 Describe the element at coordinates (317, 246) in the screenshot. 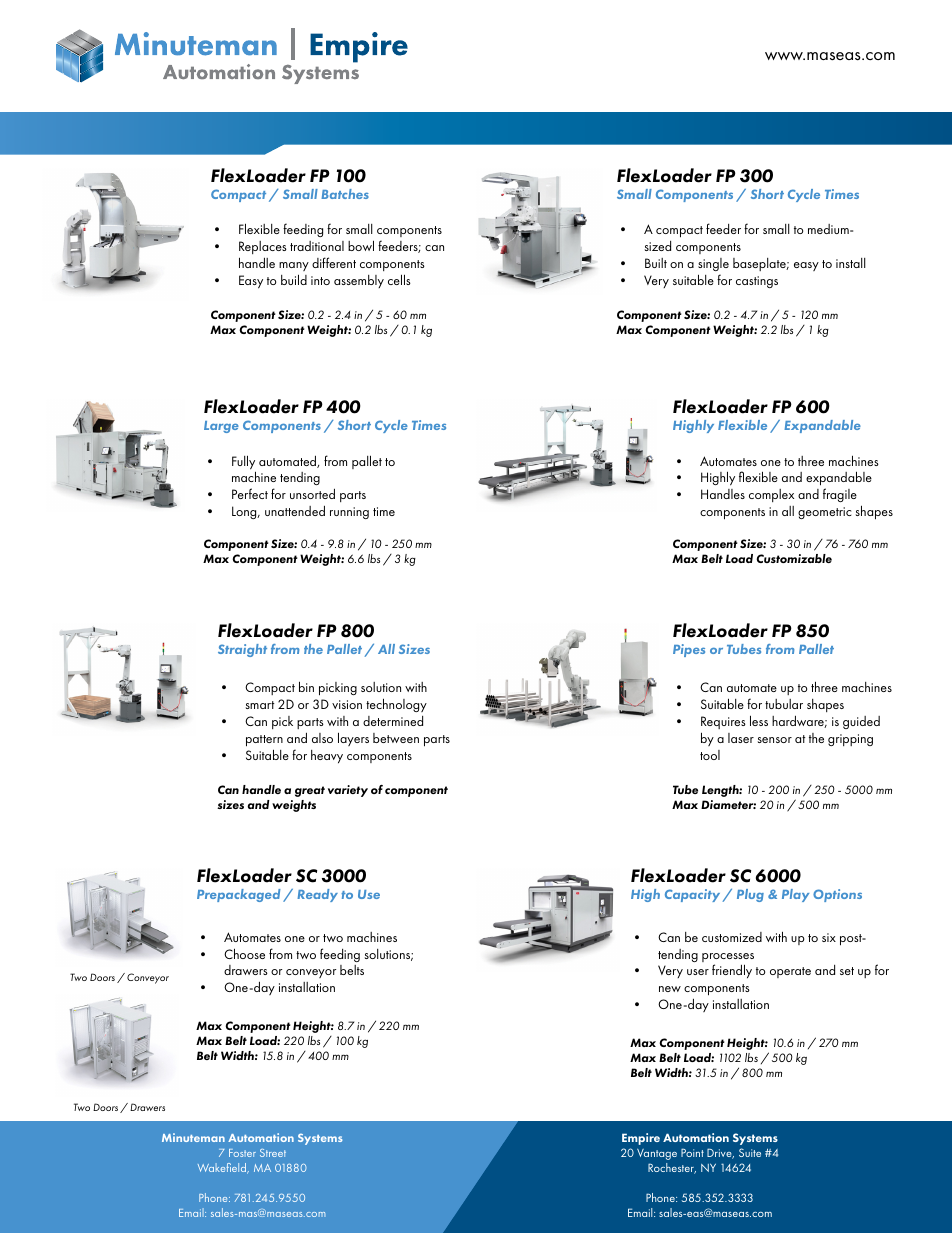

I see `traditional` at that location.
